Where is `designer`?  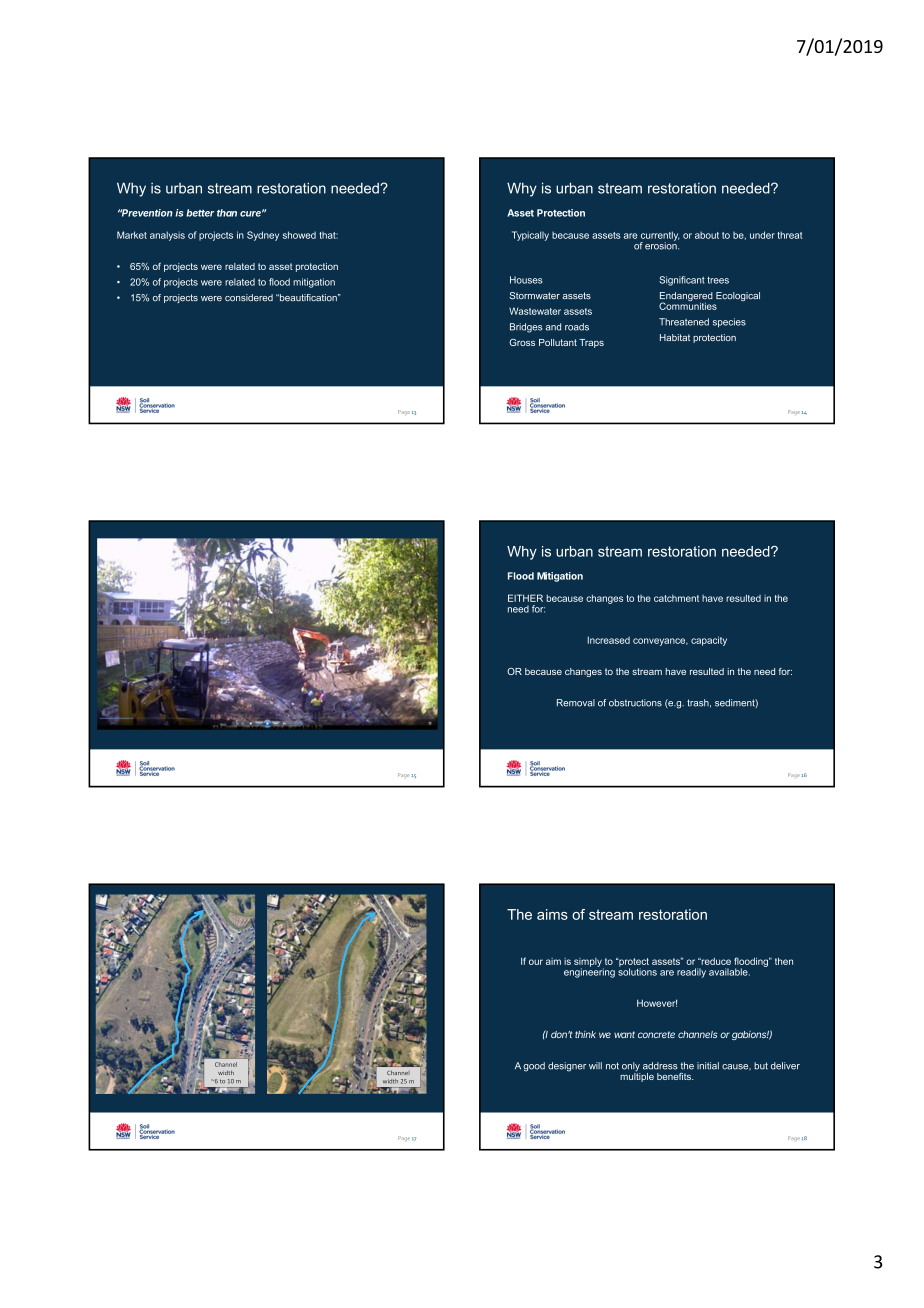
designer is located at coordinates (567, 1067).
